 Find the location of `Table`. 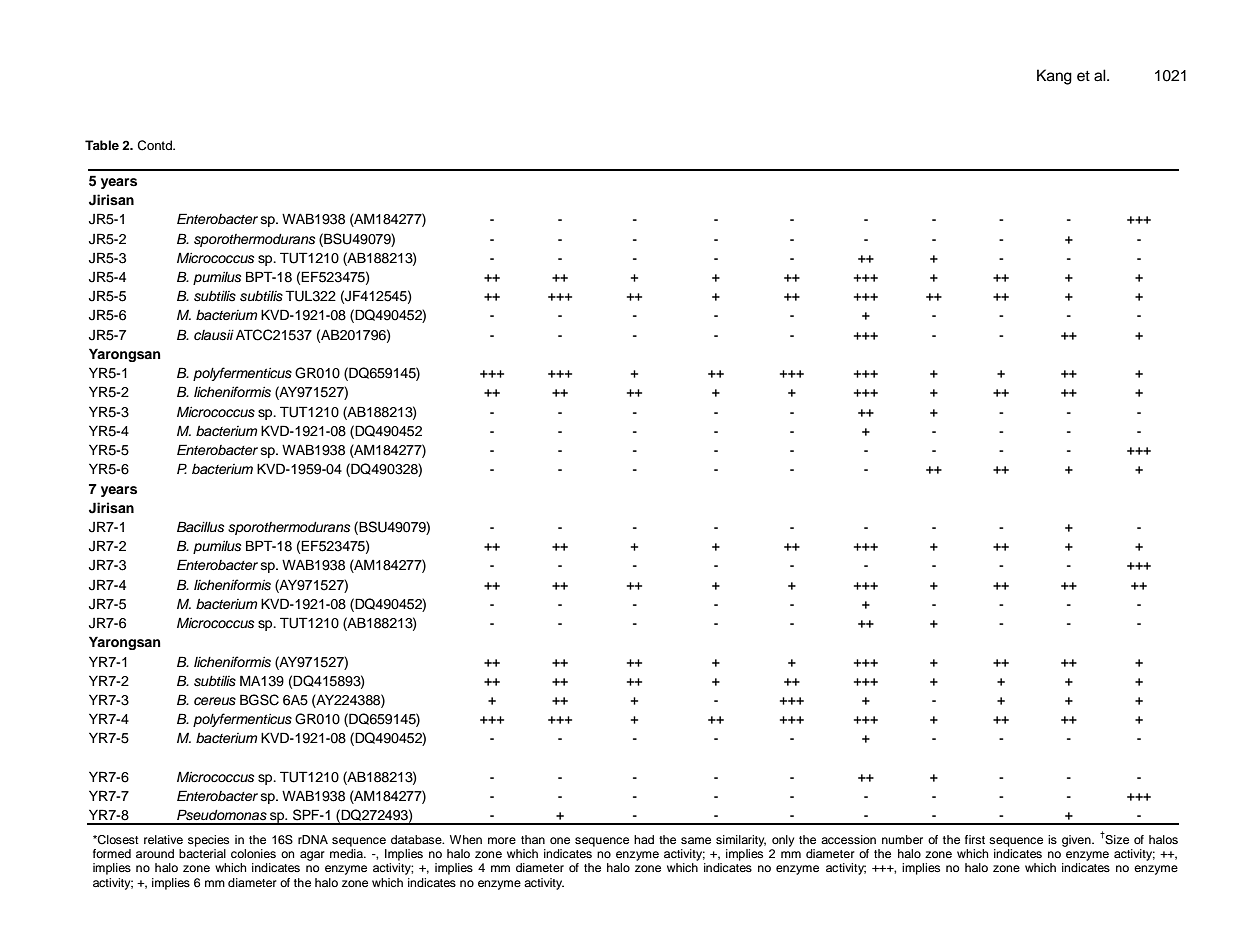

Table is located at coordinates (102, 145).
